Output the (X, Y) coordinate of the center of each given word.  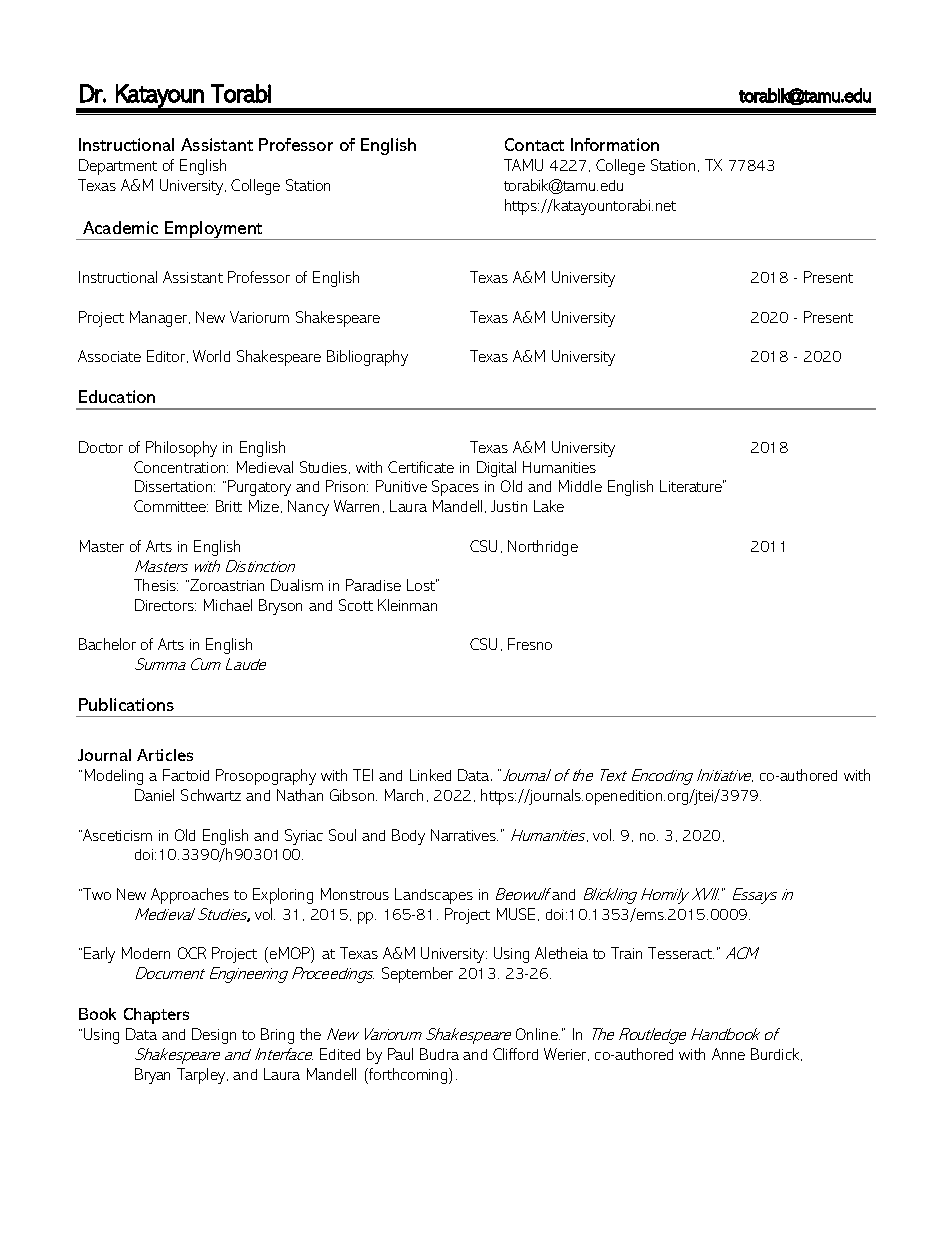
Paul (400, 1054)
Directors (165, 605)
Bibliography (367, 358)
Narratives (464, 835)
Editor (167, 356)
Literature (692, 486)
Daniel (154, 795)
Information (615, 144)
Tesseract (681, 953)
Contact (534, 144)
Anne (728, 1054)
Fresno (530, 644)
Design (214, 1036)
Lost (422, 585)
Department (118, 167)
